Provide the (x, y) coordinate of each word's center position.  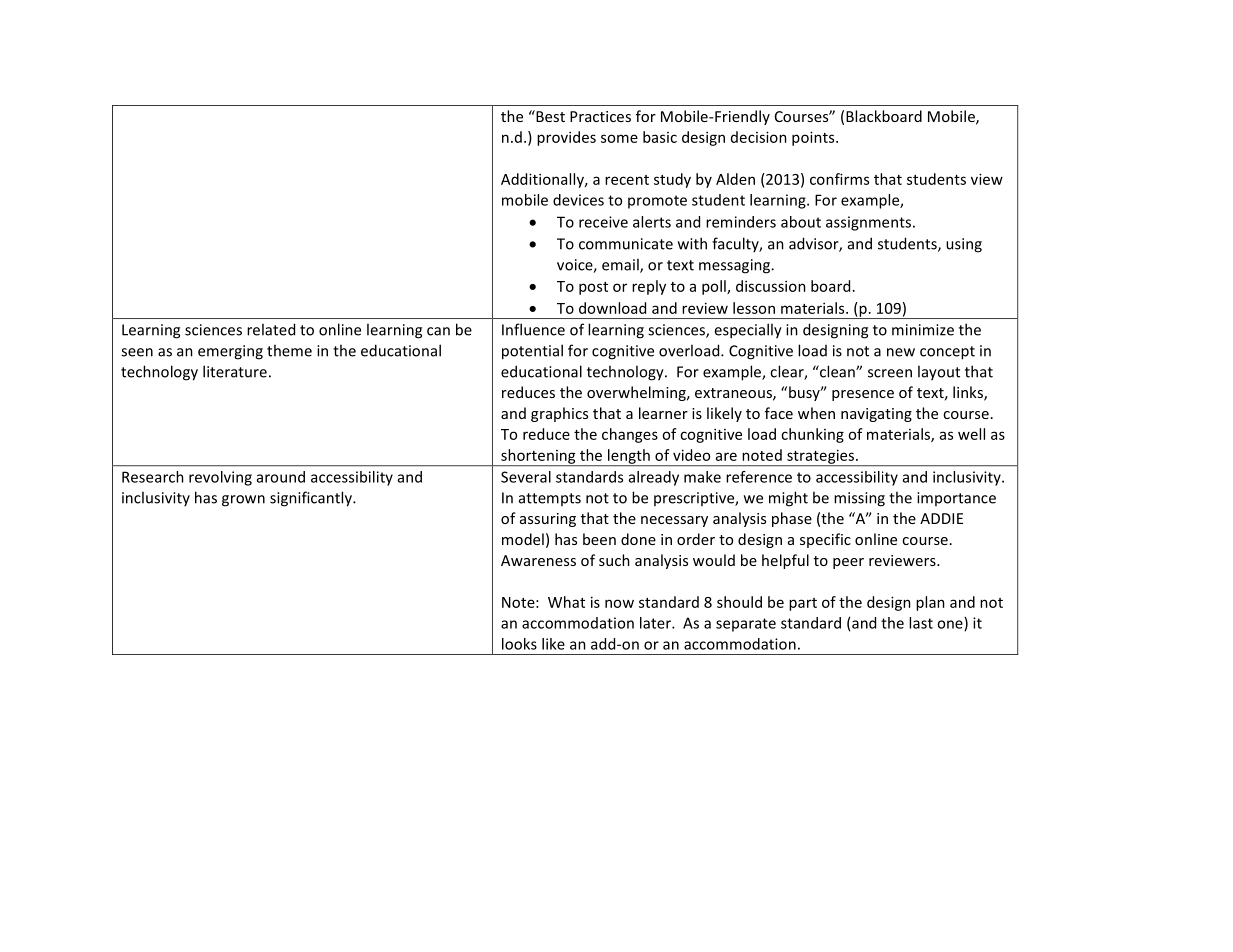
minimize (923, 330)
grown (243, 501)
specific (825, 540)
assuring (548, 520)
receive (603, 222)
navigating (876, 415)
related (271, 329)
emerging (230, 352)
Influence (533, 329)
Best (549, 116)
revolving (220, 478)
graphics (559, 414)
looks (519, 644)
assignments (868, 223)
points (814, 138)
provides (566, 138)
